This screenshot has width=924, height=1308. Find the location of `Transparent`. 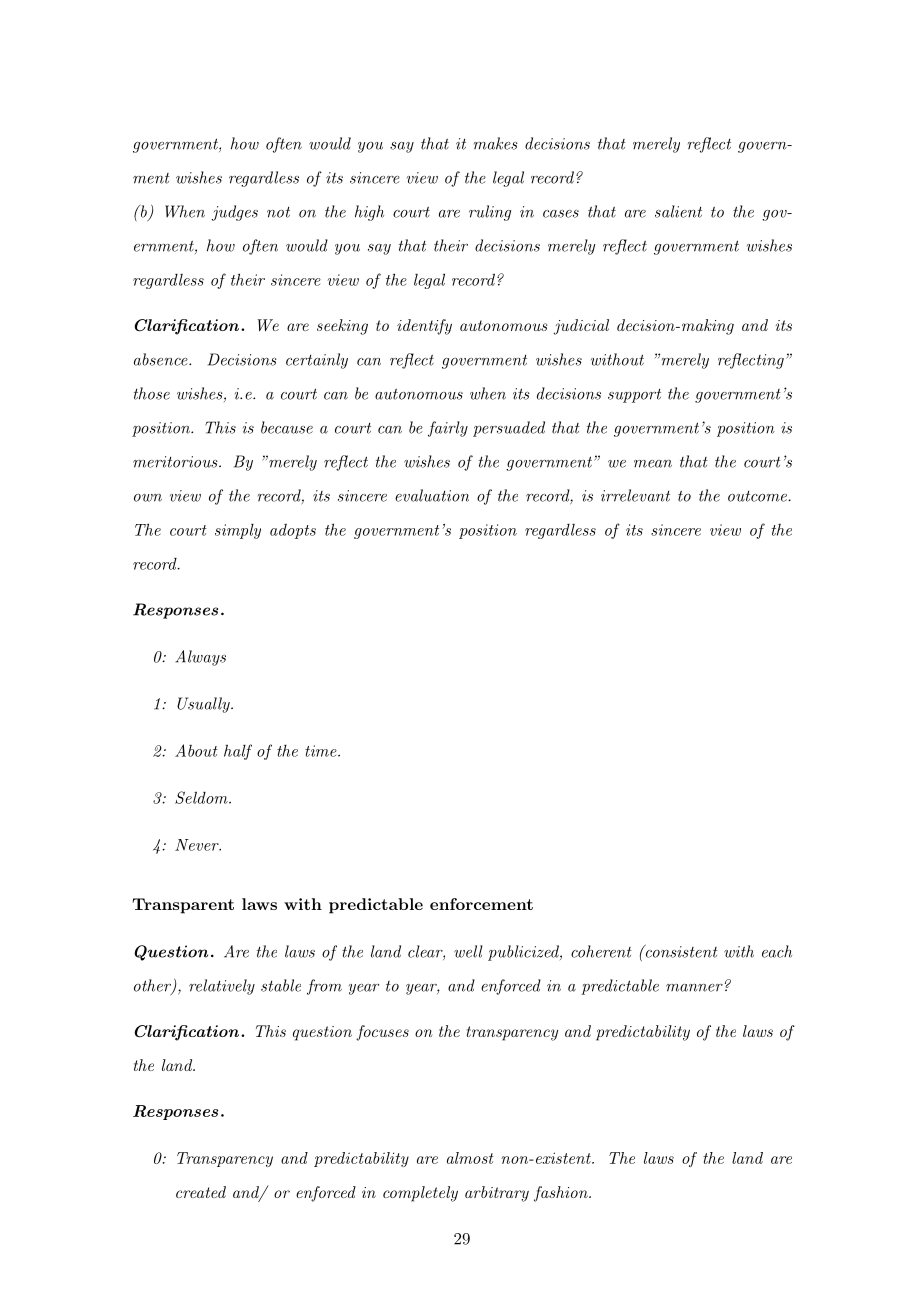

Transparent is located at coordinates (183, 906).
